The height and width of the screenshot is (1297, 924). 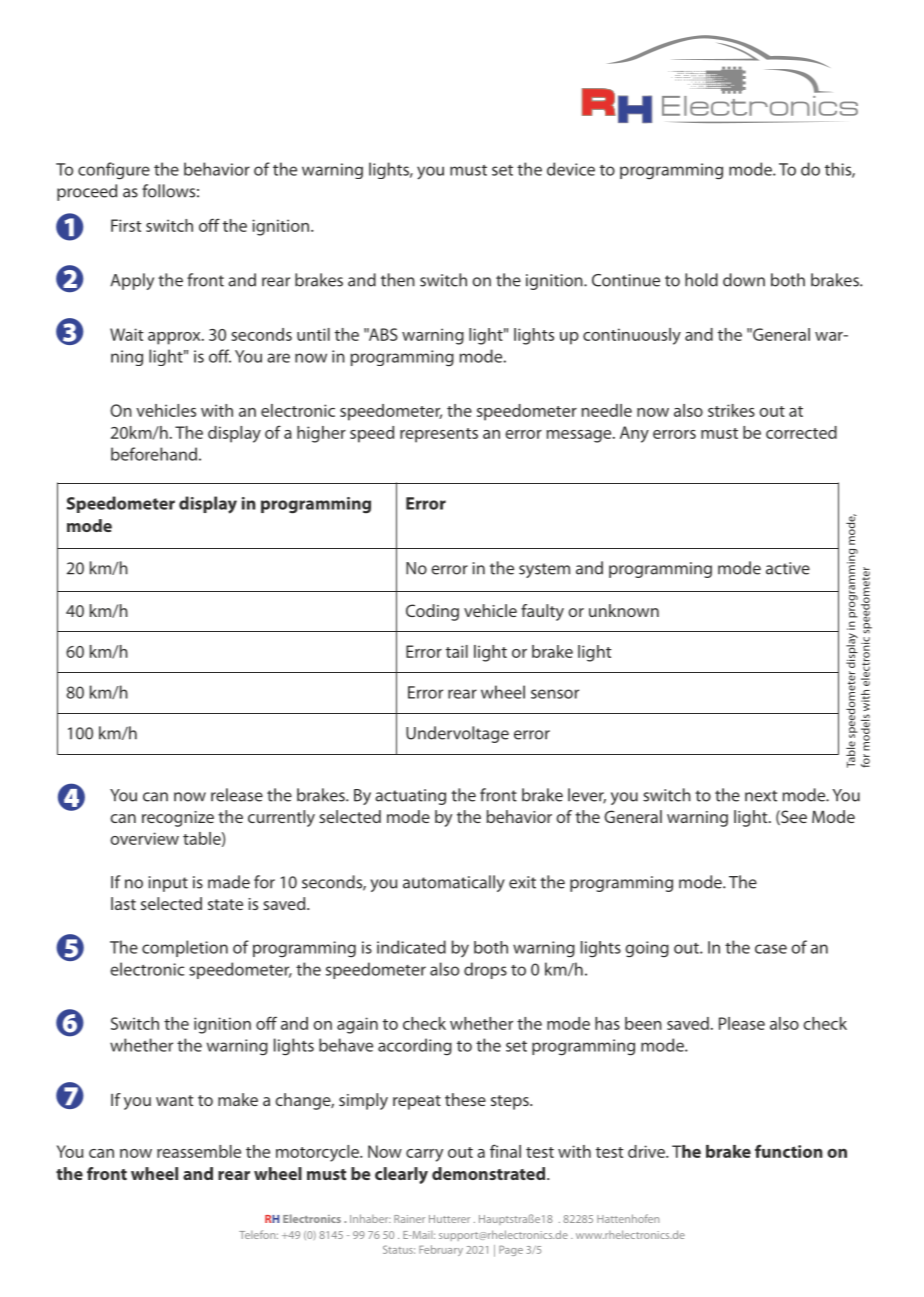 I want to click on hold, so click(x=701, y=280).
